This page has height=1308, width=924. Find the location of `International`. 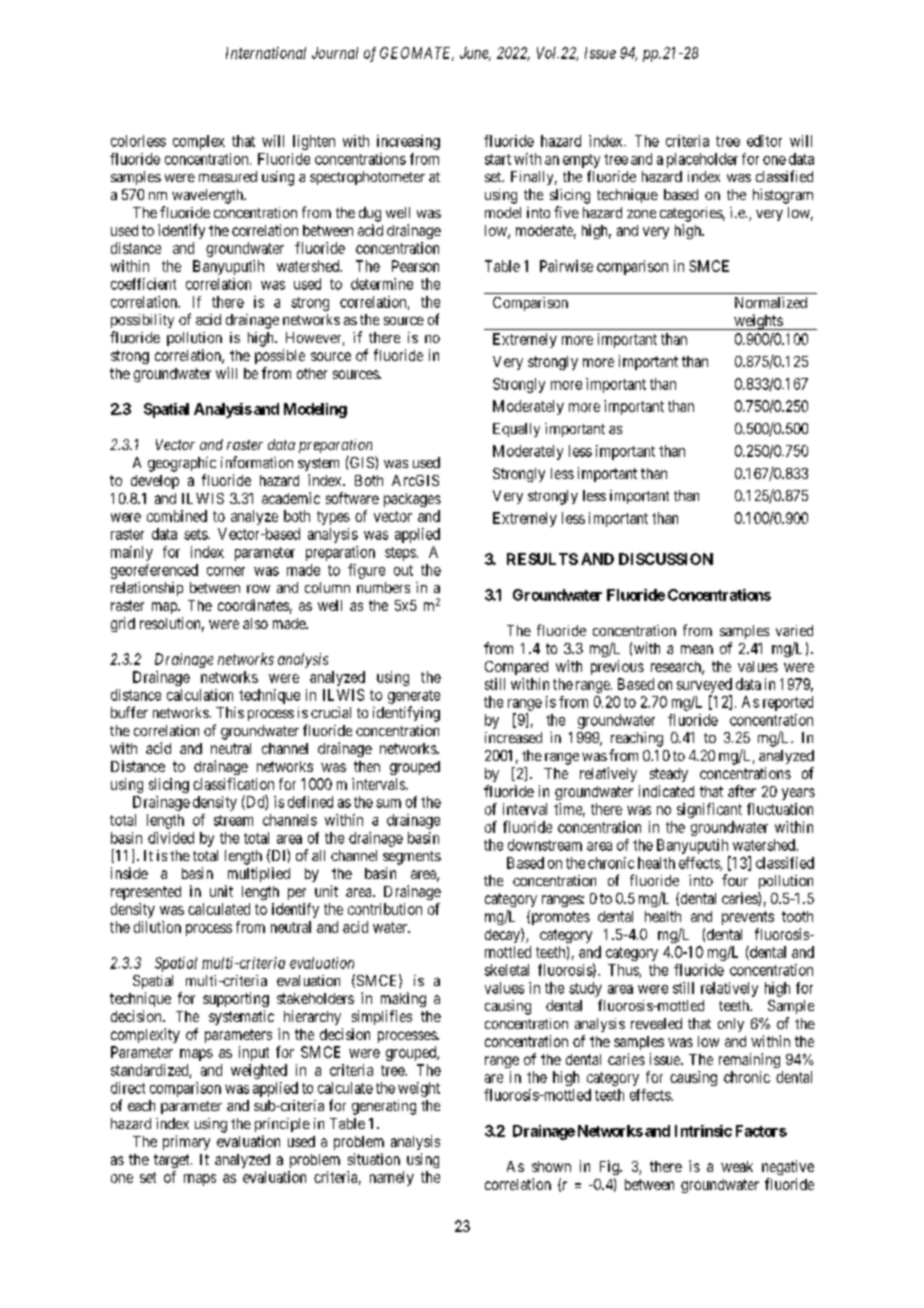

International is located at coordinates (266, 53).
